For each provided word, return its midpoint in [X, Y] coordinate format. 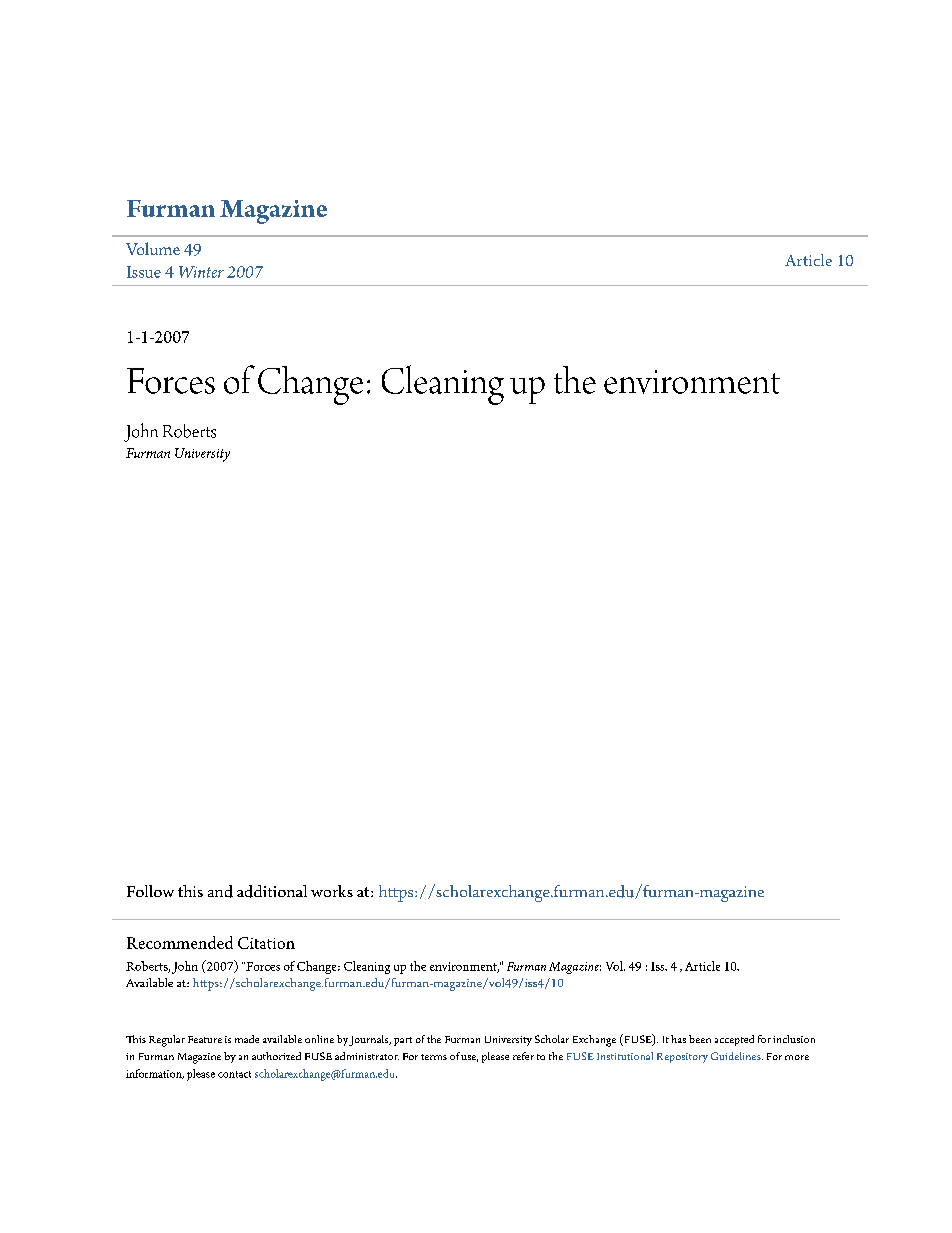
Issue [144, 272]
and [220, 891]
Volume [153, 248]
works [332, 891]
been [700, 1039]
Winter [201, 272]
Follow [150, 891]
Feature [205, 1039]
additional [272, 891]
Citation [266, 943]
